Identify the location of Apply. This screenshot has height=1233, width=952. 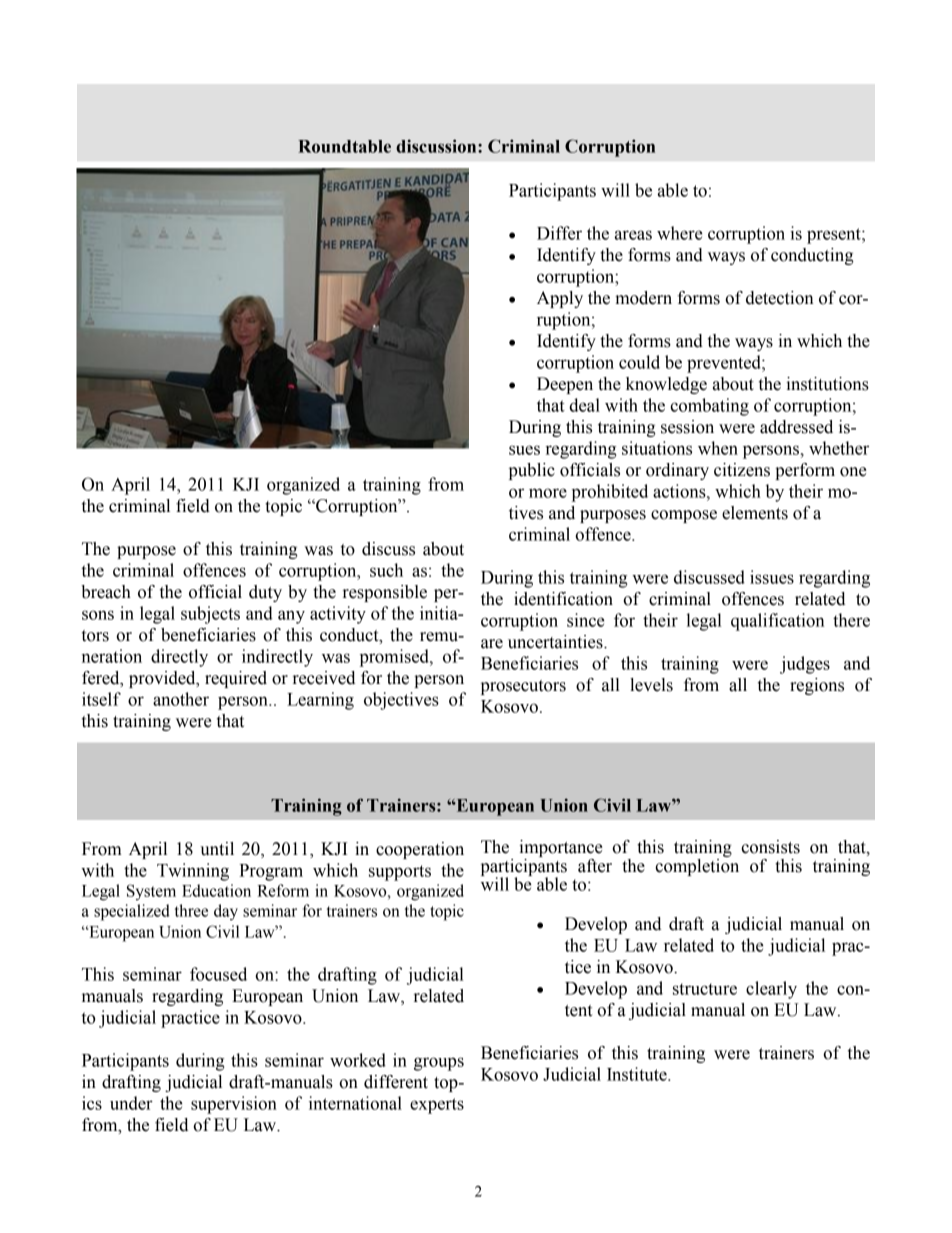
(560, 299).
